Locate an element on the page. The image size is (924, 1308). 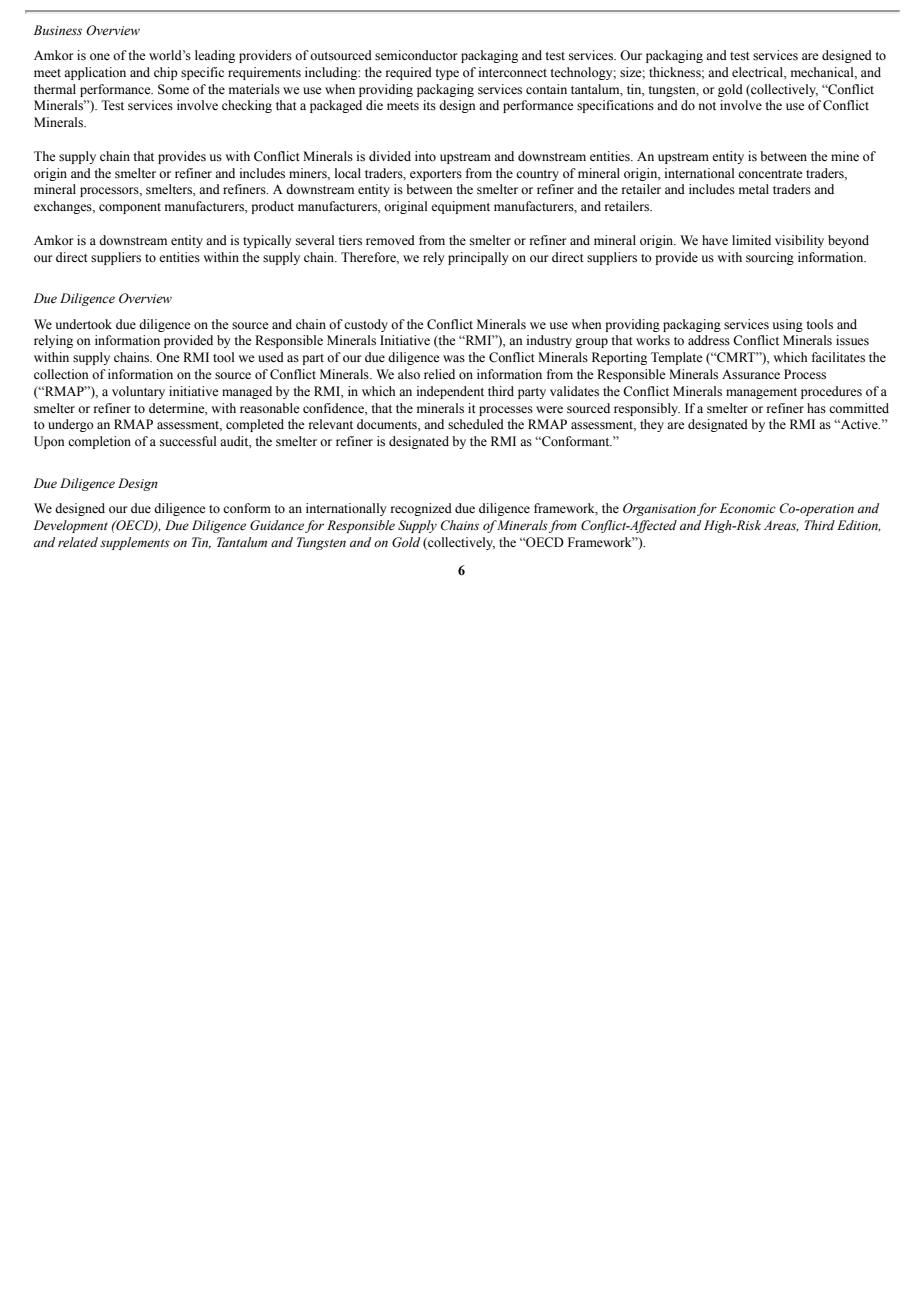
principally is located at coordinates (478, 258).
